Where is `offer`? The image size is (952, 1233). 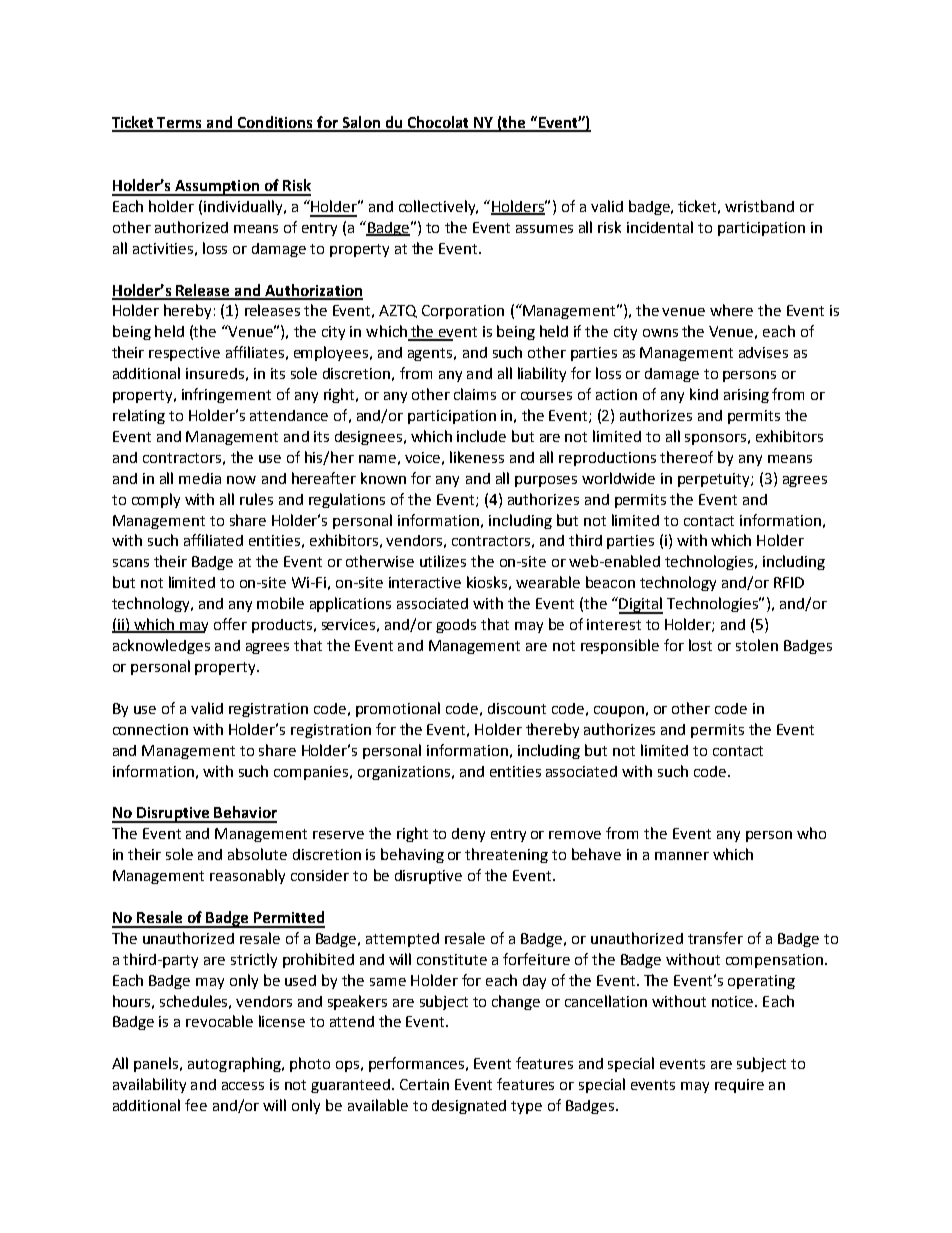 offer is located at coordinates (230, 624).
